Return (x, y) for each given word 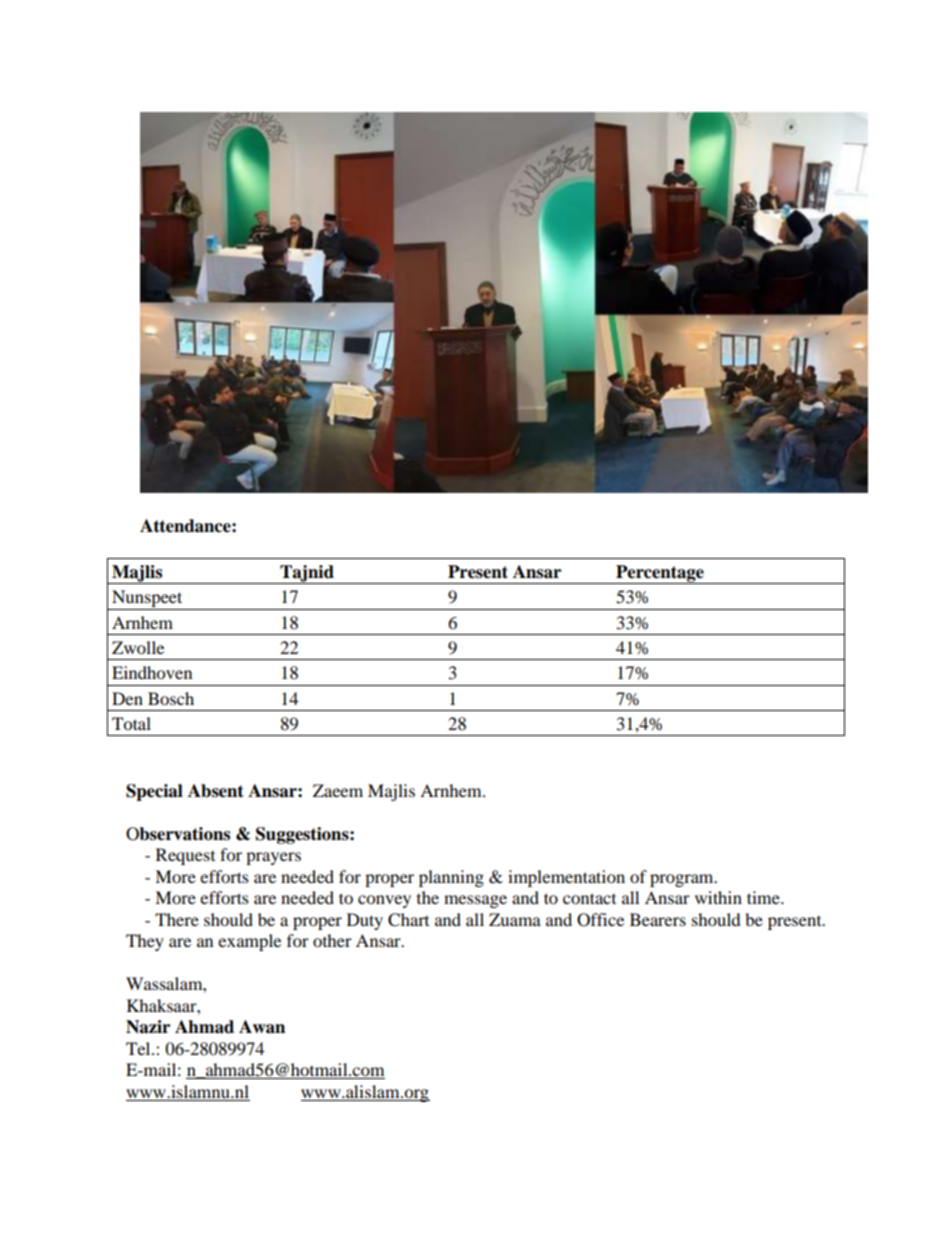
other (332, 940)
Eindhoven (152, 672)
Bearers (658, 919)
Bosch (171, 698)
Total (131, 723)
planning (451, 878)
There (177, 919)
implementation (566, 878)
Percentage (660, 574)
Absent (216, 791)
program (683, 880)
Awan (262, 1027)
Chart (408, 920)
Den (127, 698)
